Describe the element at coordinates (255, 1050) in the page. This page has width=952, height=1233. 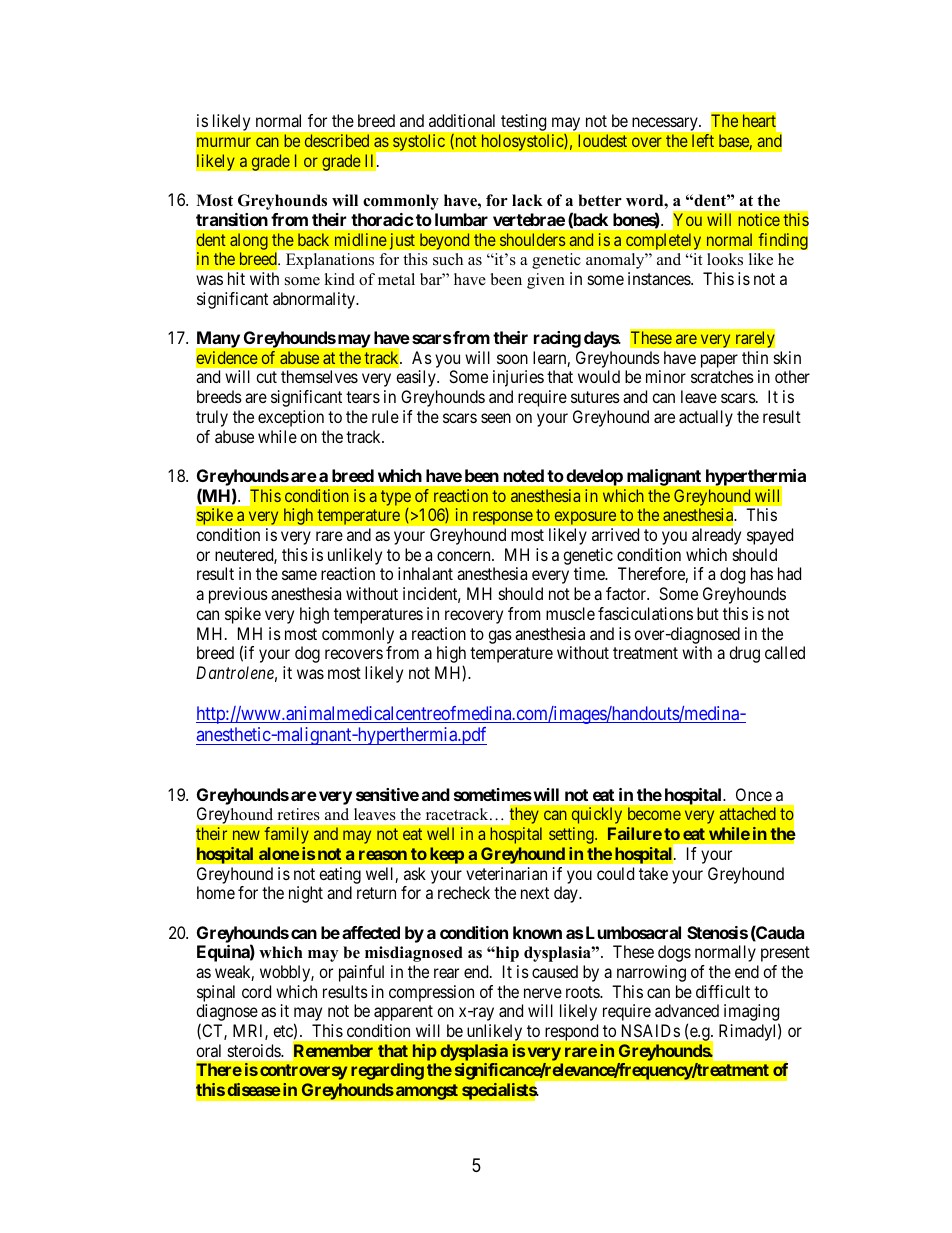
I see `steroids` at that location.
